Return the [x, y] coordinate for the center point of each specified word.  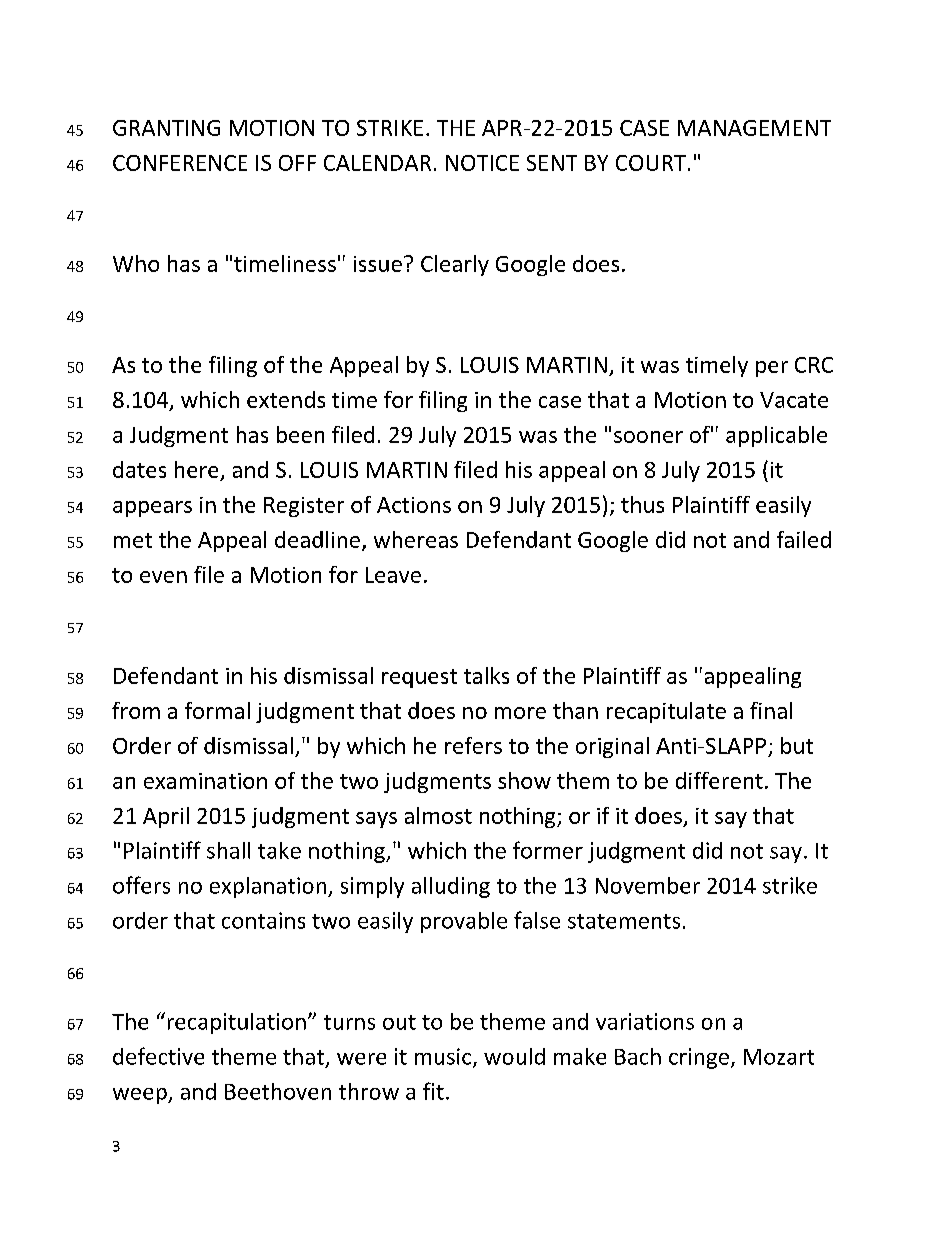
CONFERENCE [180, 163]
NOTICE [482, 163]
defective [158, 1056]
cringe [699, 1058]
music [444, 1057]
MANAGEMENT [754, 128]
